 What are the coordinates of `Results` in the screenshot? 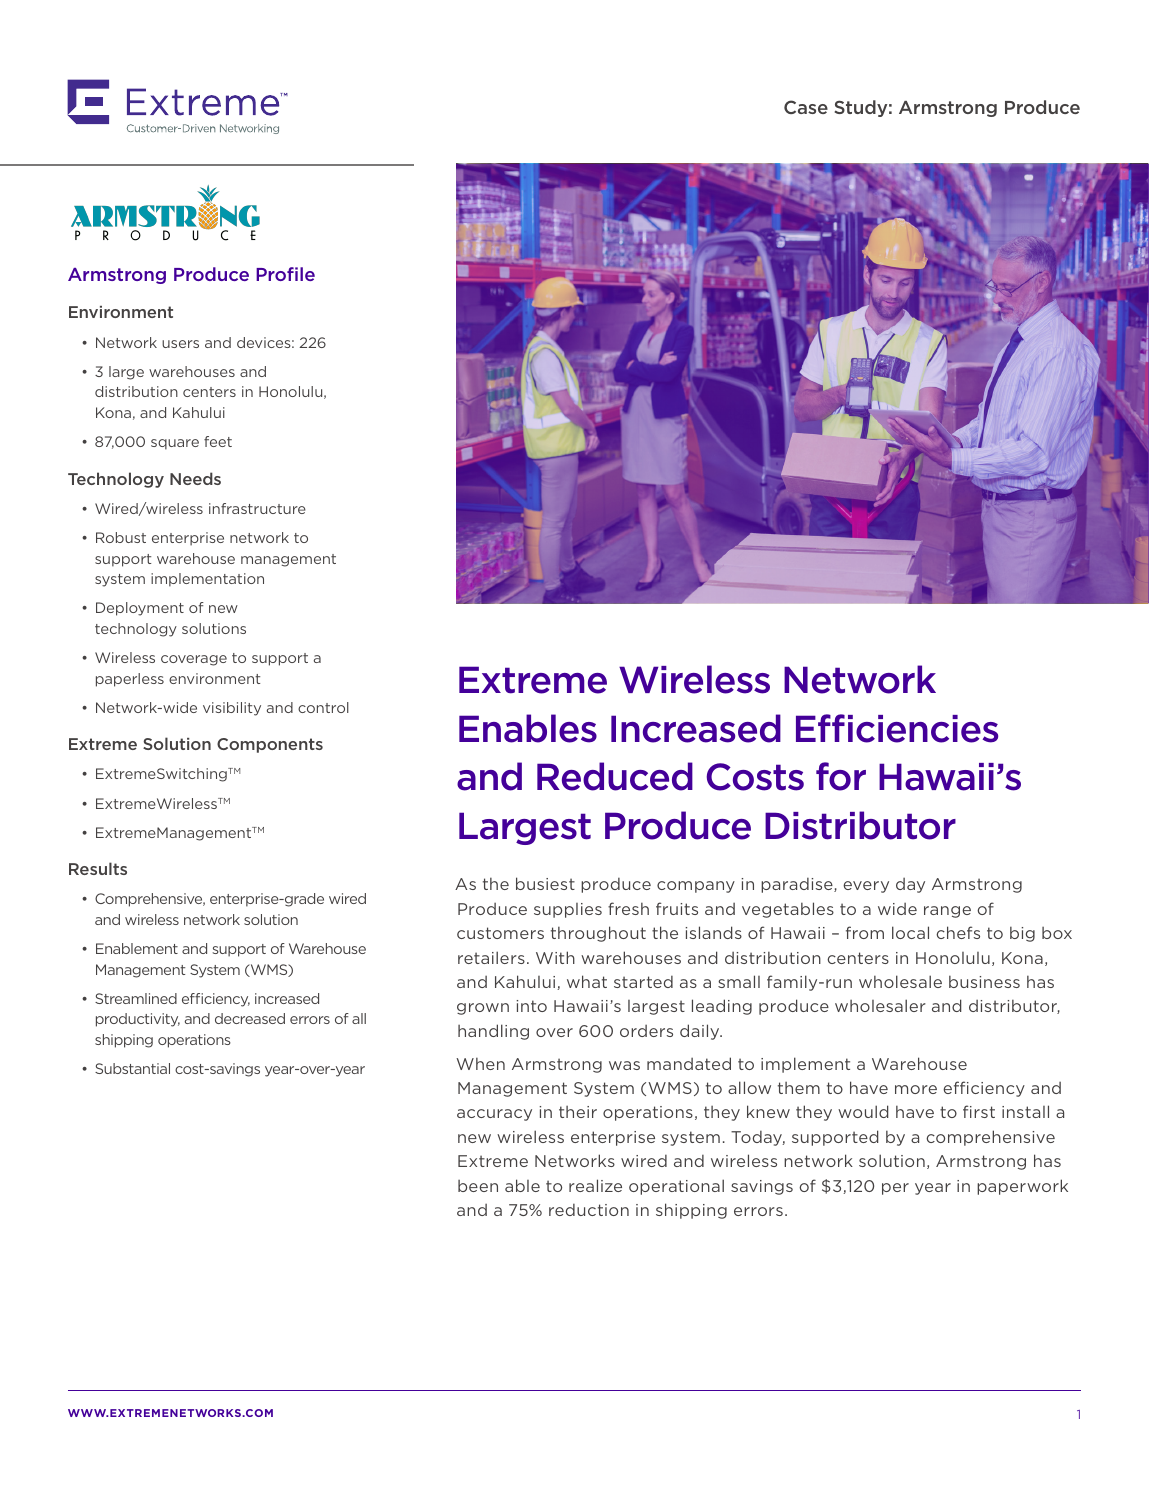 It's located at (98, 868).
